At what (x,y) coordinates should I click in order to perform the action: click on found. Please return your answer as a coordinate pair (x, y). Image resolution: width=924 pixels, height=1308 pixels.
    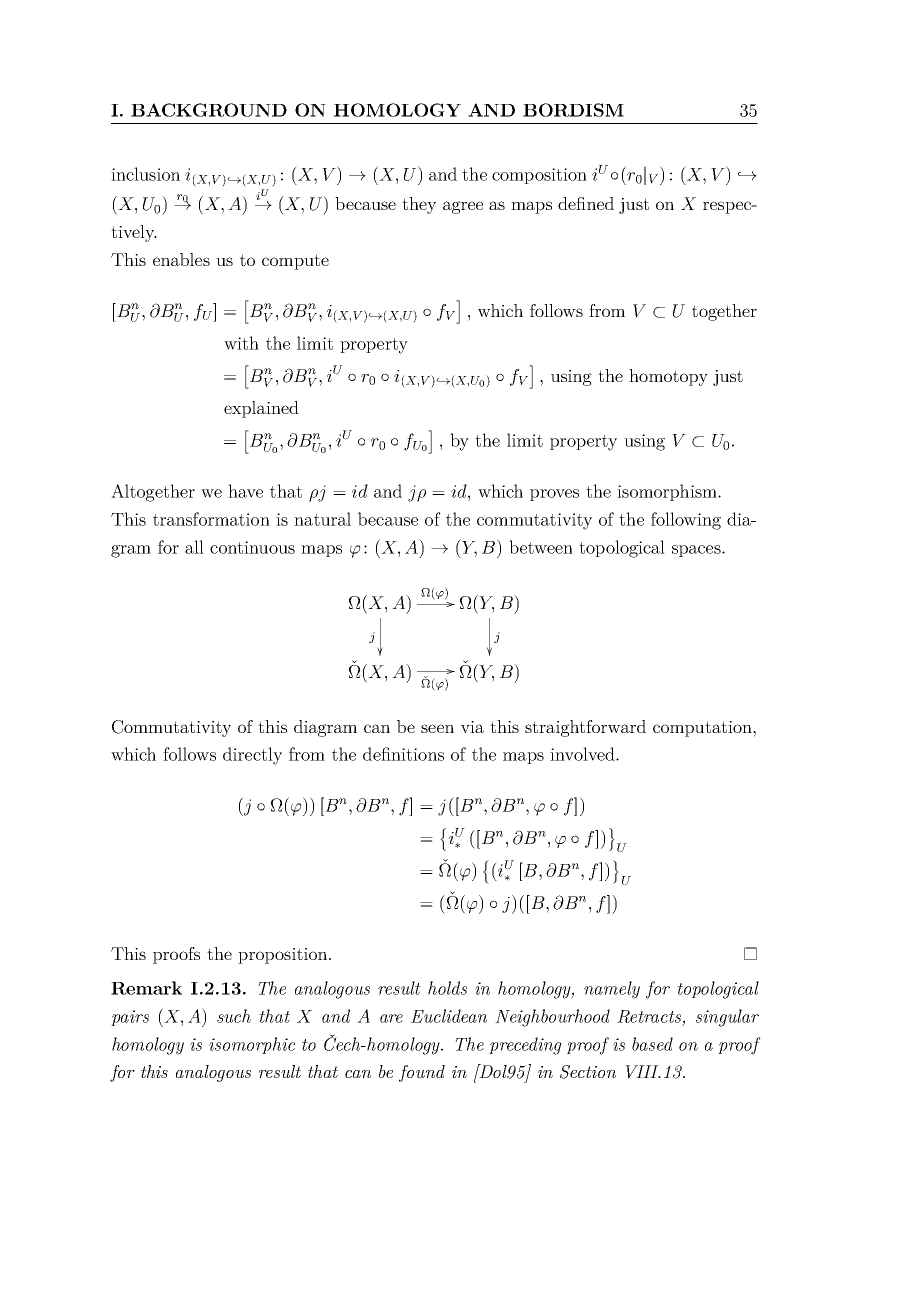
    Looking at the image, I should click on (422, 1073).
